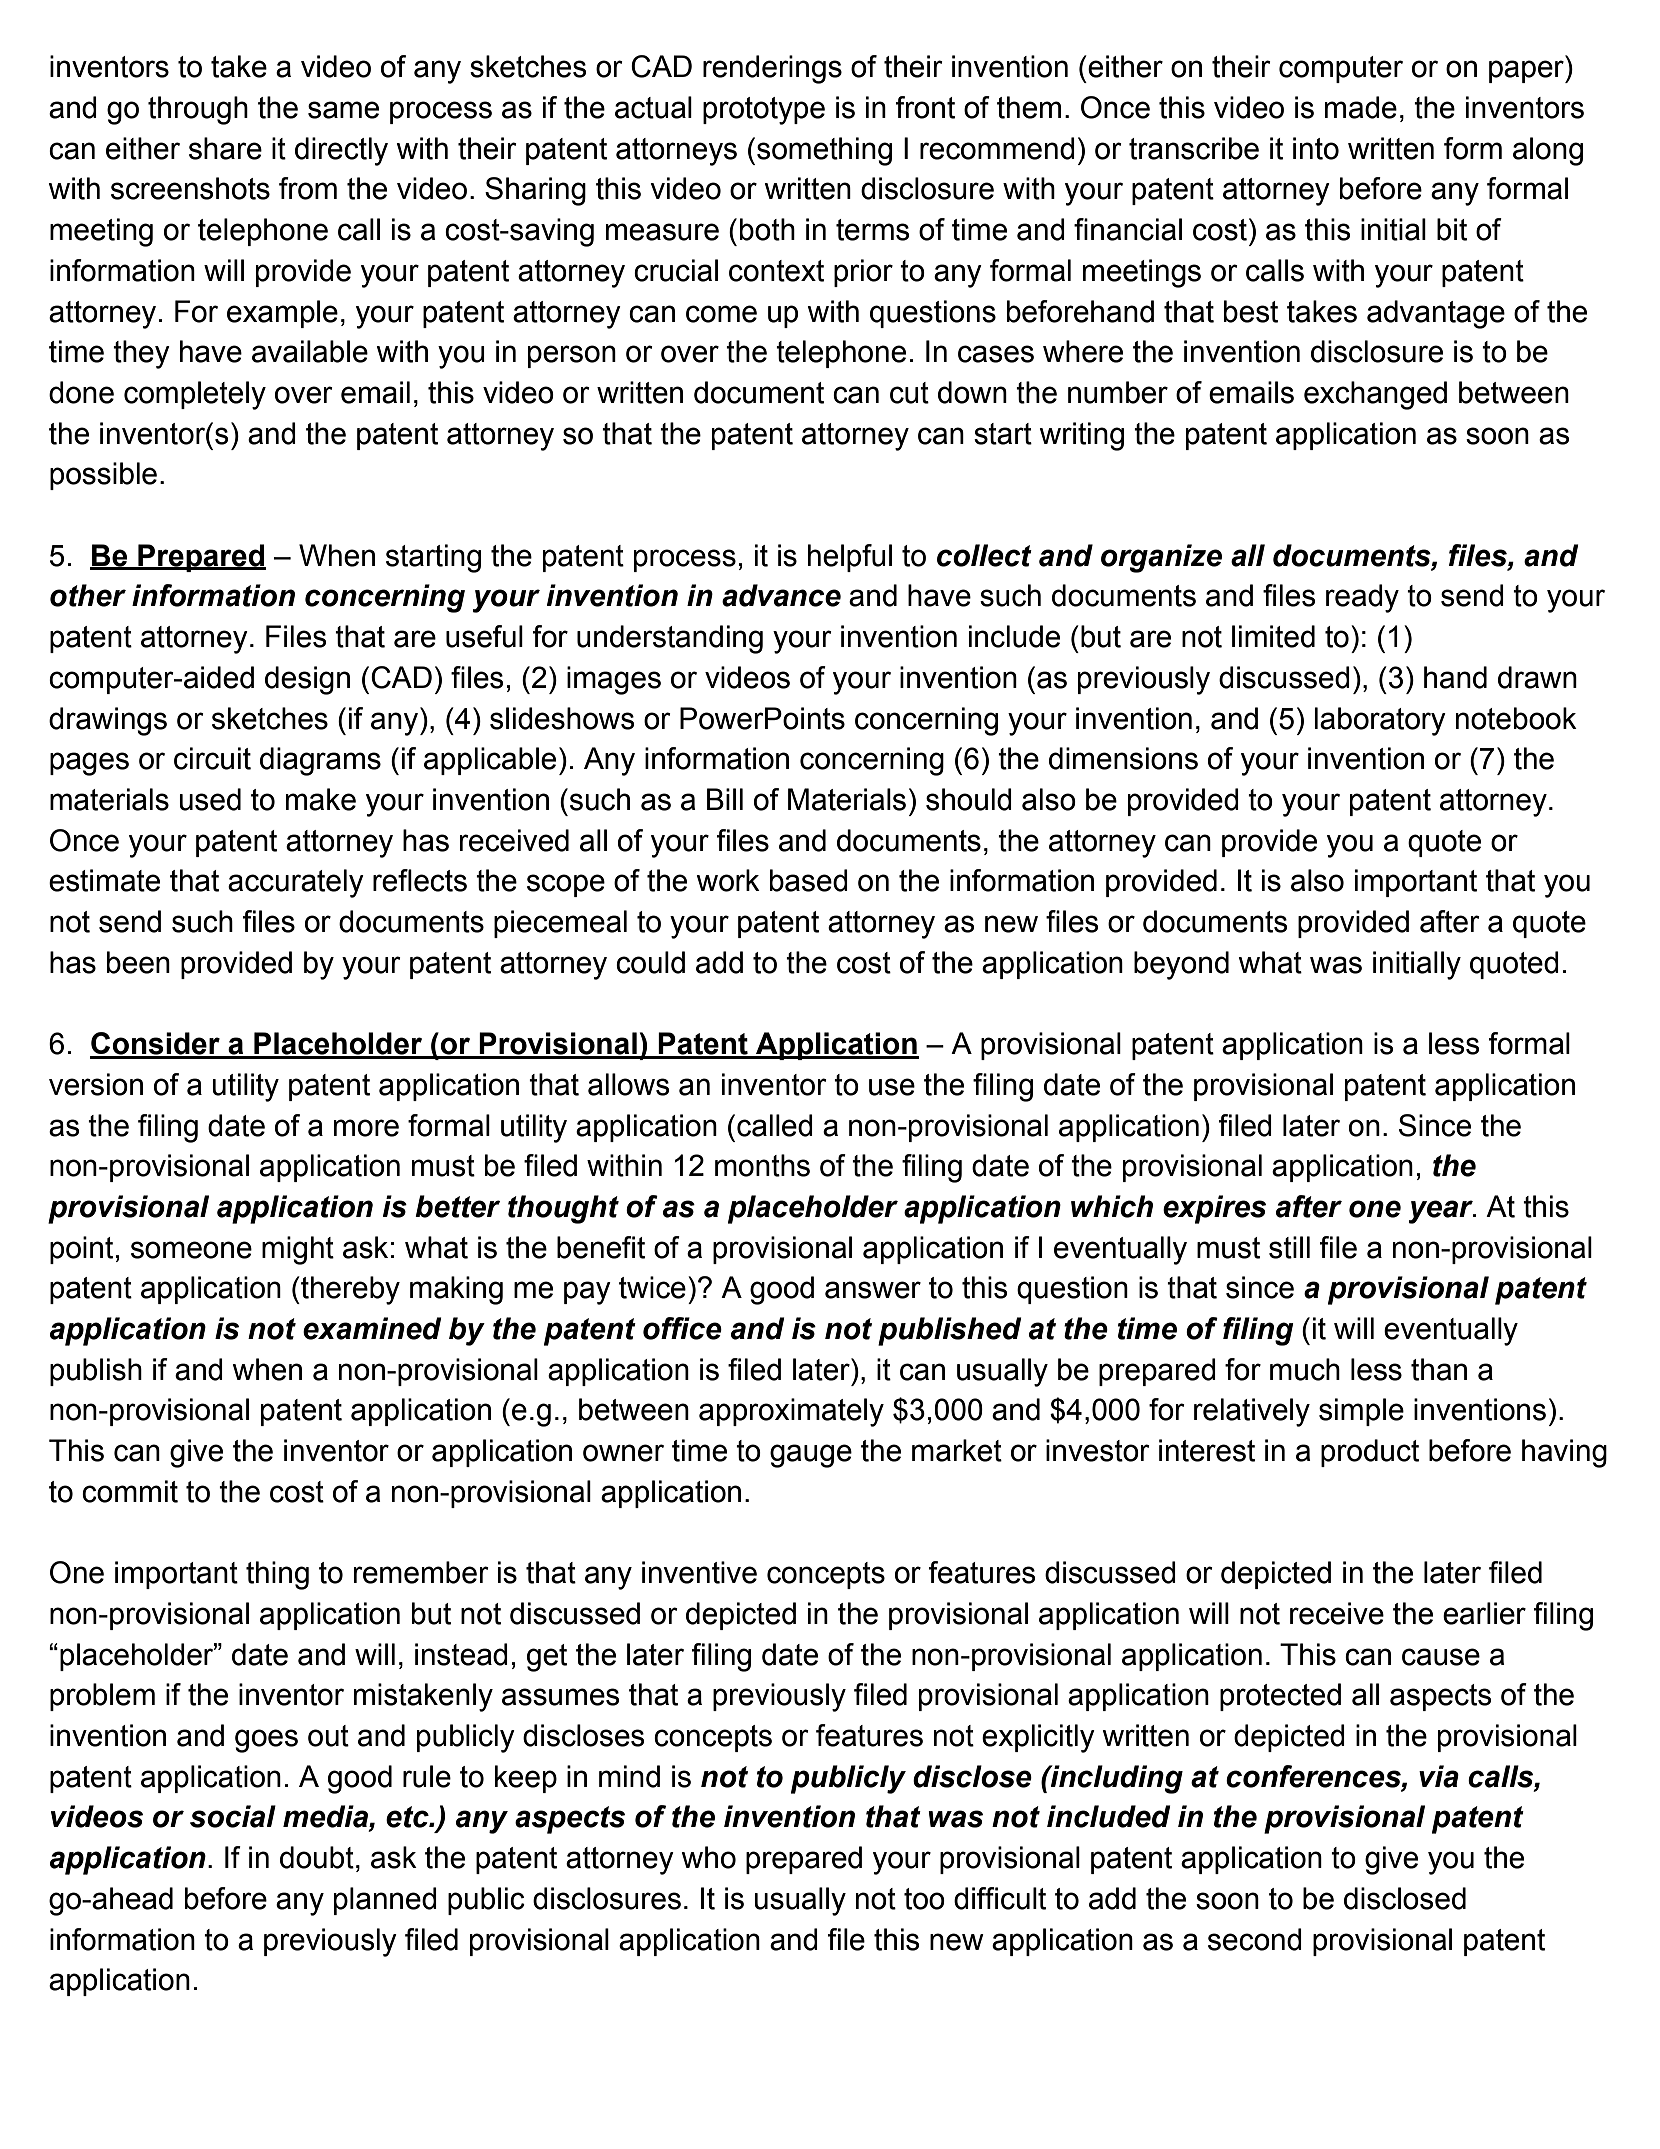 Image resolution: width=1660 pixels, height=2149 pixels. I want to click on doubt, so click(317, 1857).
